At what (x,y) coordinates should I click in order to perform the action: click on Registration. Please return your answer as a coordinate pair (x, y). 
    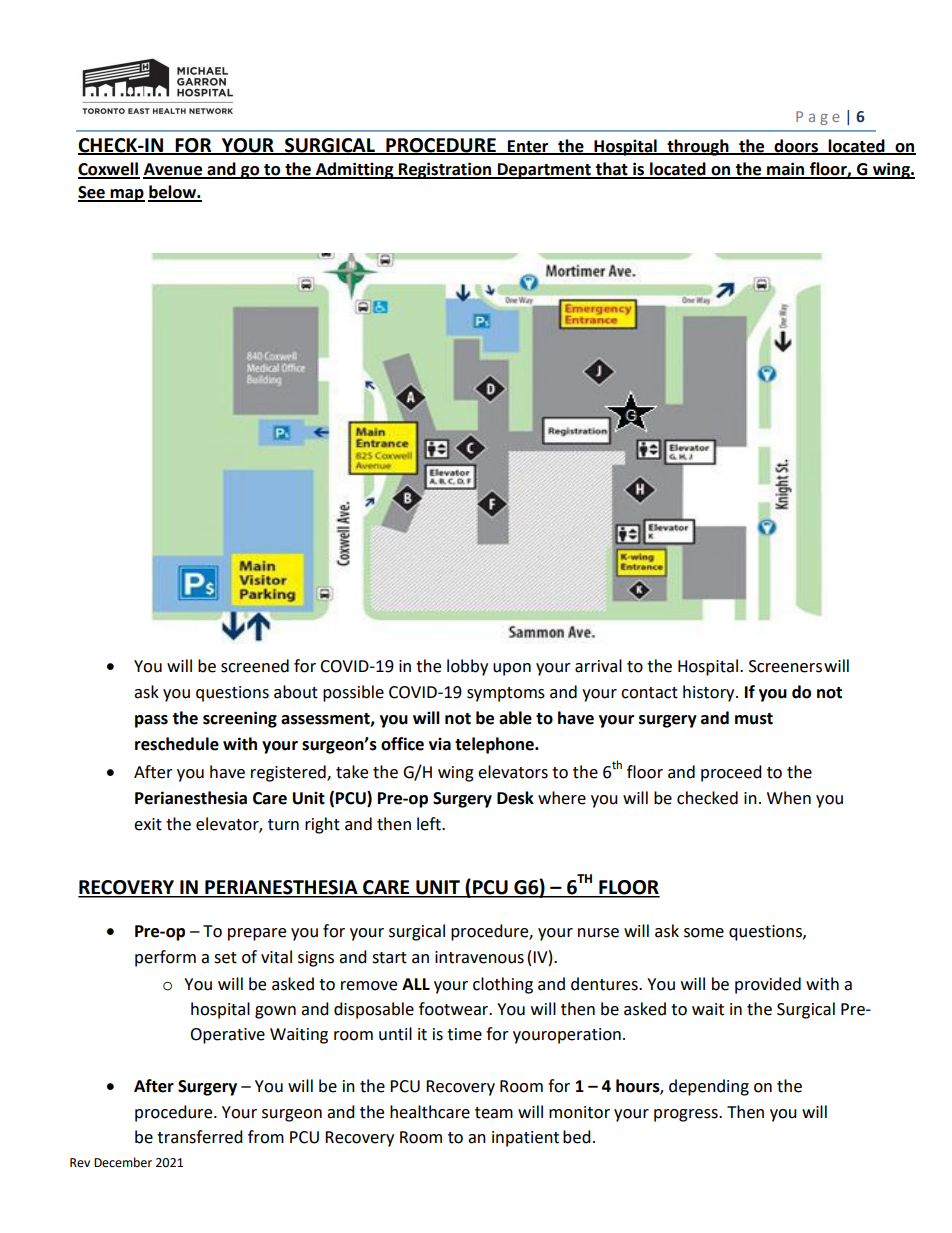
    Looking at the image, I should click on (445, 170).
